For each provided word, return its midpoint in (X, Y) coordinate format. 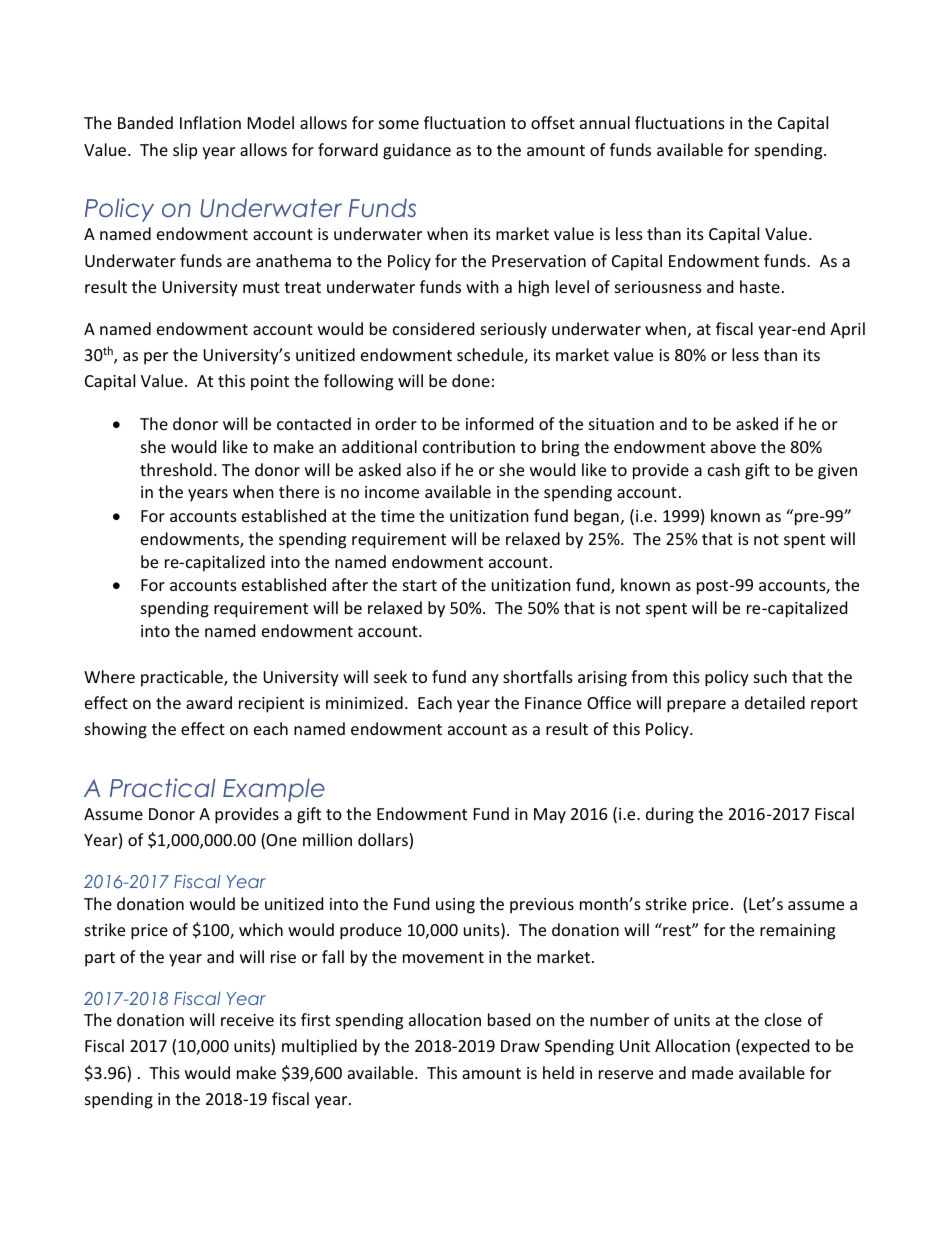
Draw (520, 1046)
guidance (417, 151)
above (733, 446)
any (485, 680)
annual (605, 122)
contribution (469, 446)
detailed (775, 702)
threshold (176, 469)
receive (247, 1020)
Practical (162, 788)
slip (185, 151)
